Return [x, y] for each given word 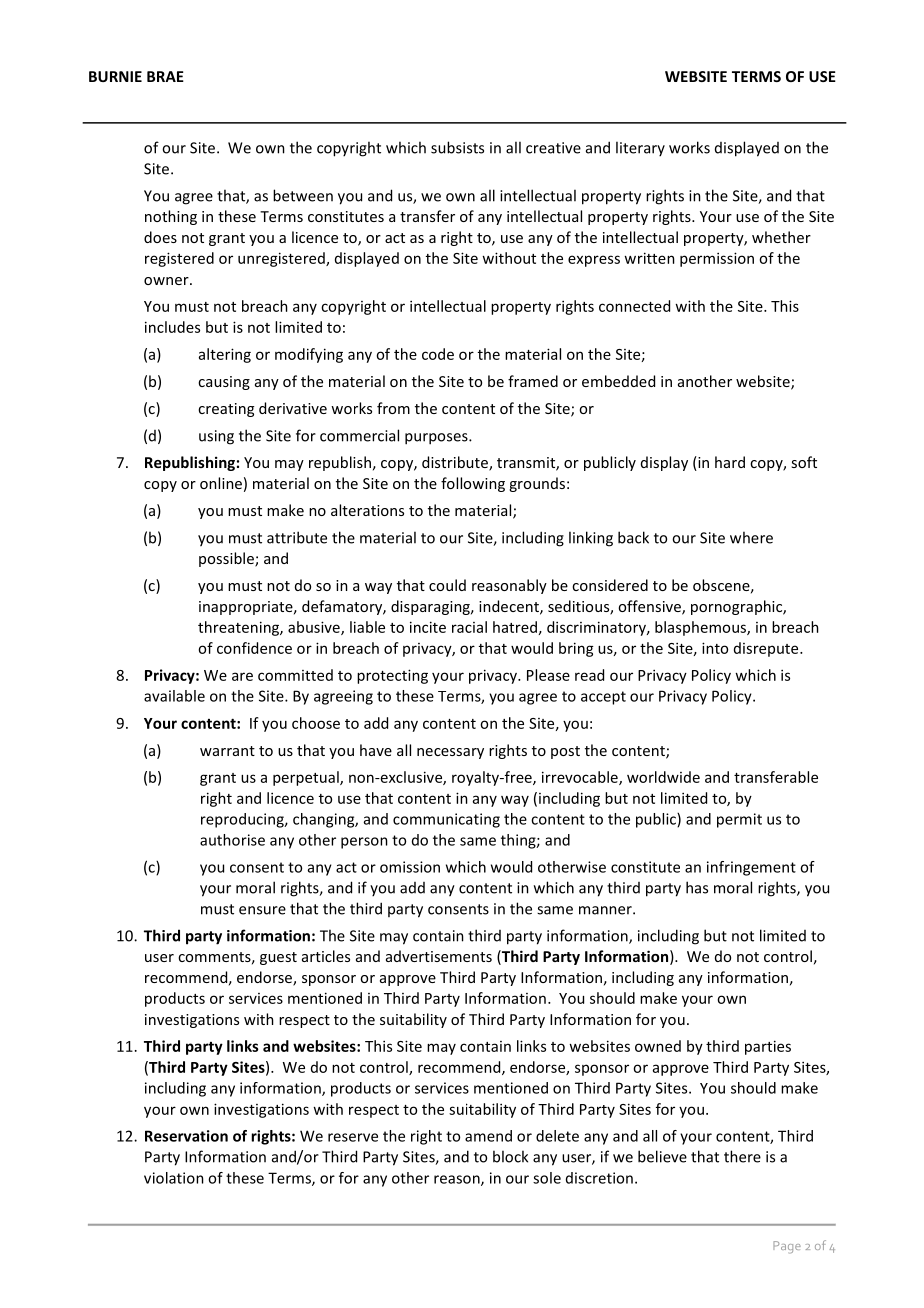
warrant [227, 751]
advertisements [439, 956]
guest [278, 958]
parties [768, 1047]
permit [739, 820]
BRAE [165, 76]
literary [640, 148]
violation [174, 1178]
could [447, 585]
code [438, 354]
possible [227, 559]
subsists [457, 147]
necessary [450, 753]
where [751, 537]
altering [225, 355]
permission [717, 259]
